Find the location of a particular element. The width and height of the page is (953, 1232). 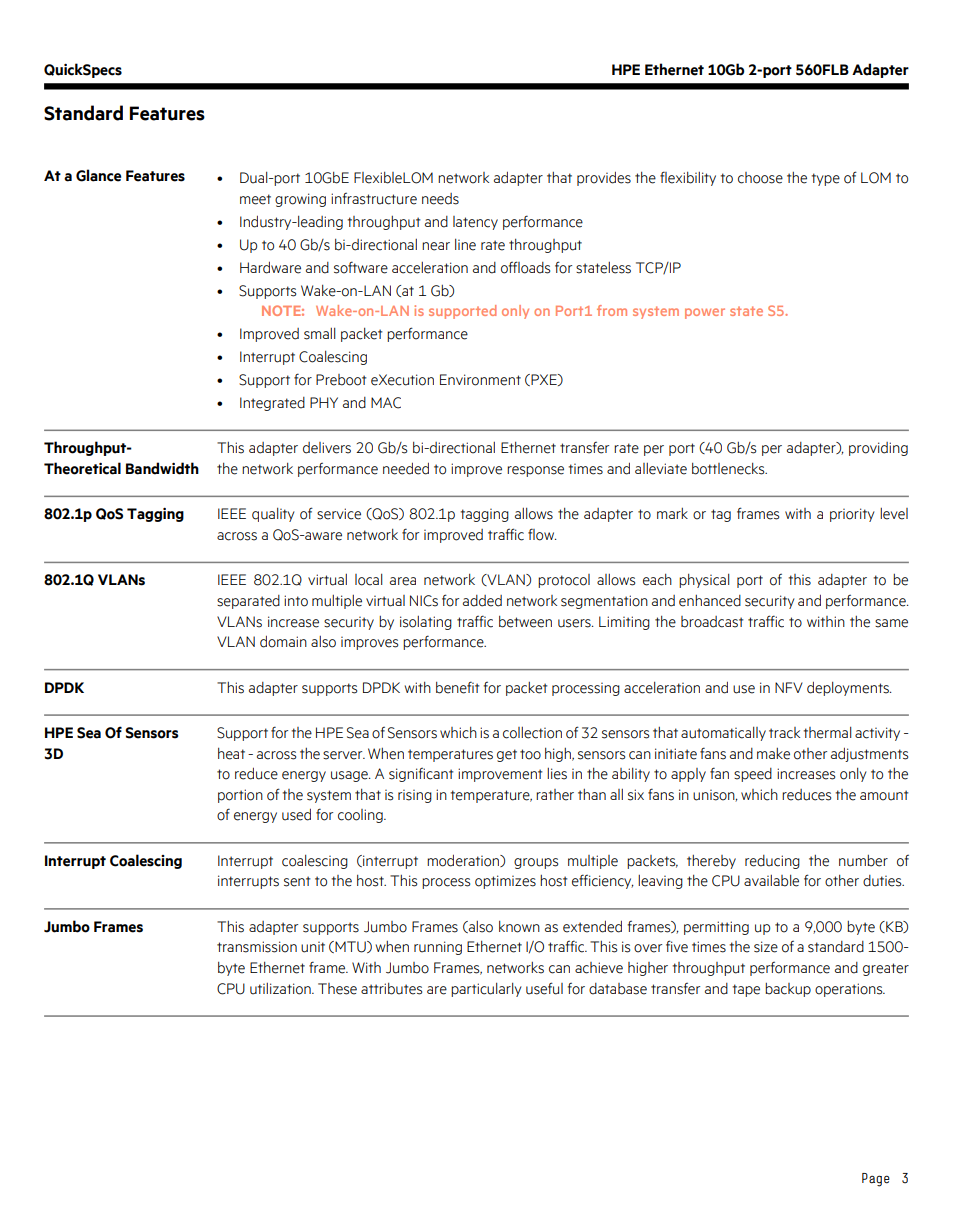

meet is located at coordinates (255, 199).
